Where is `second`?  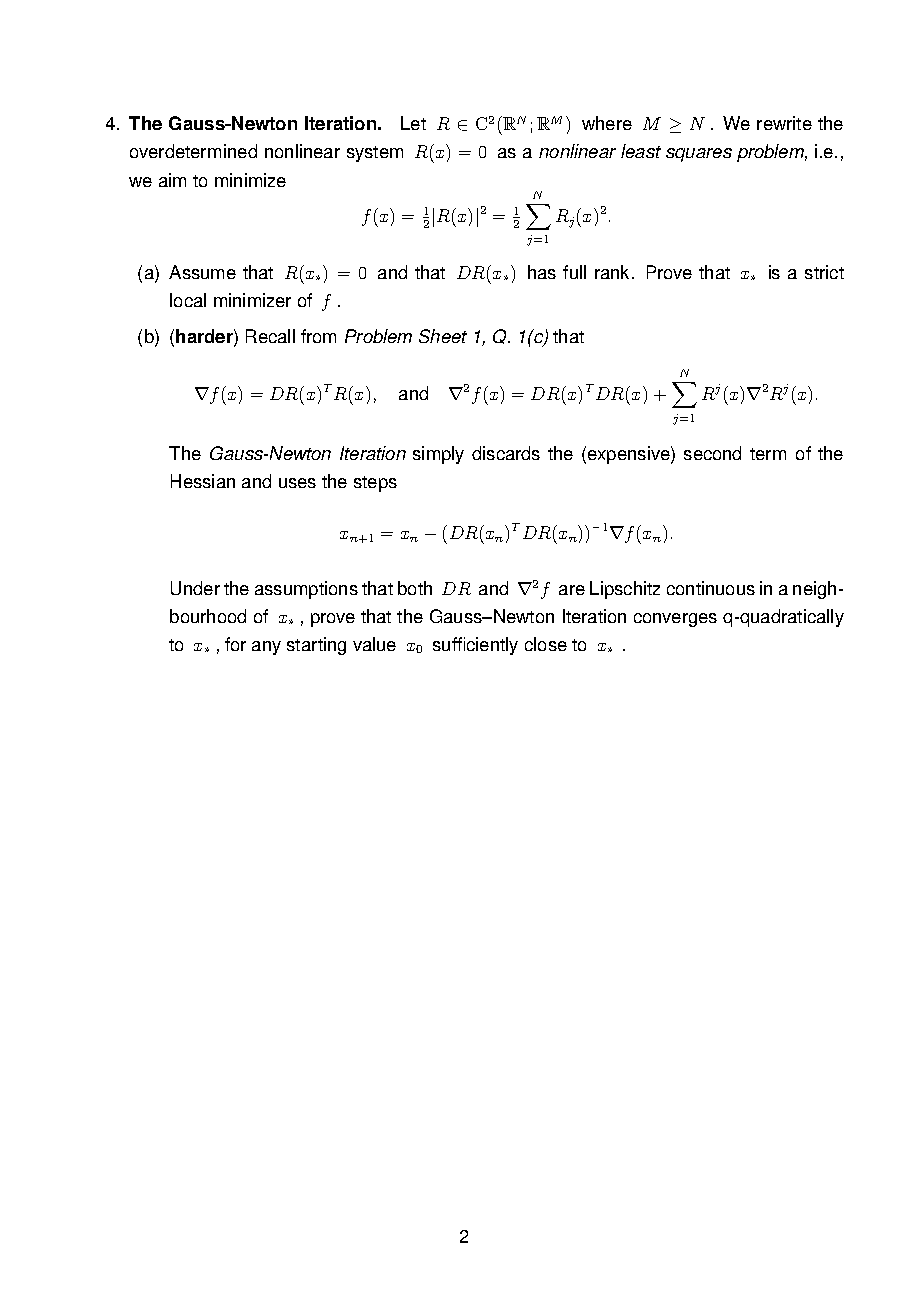
second is located at coordinates (712, 453).
